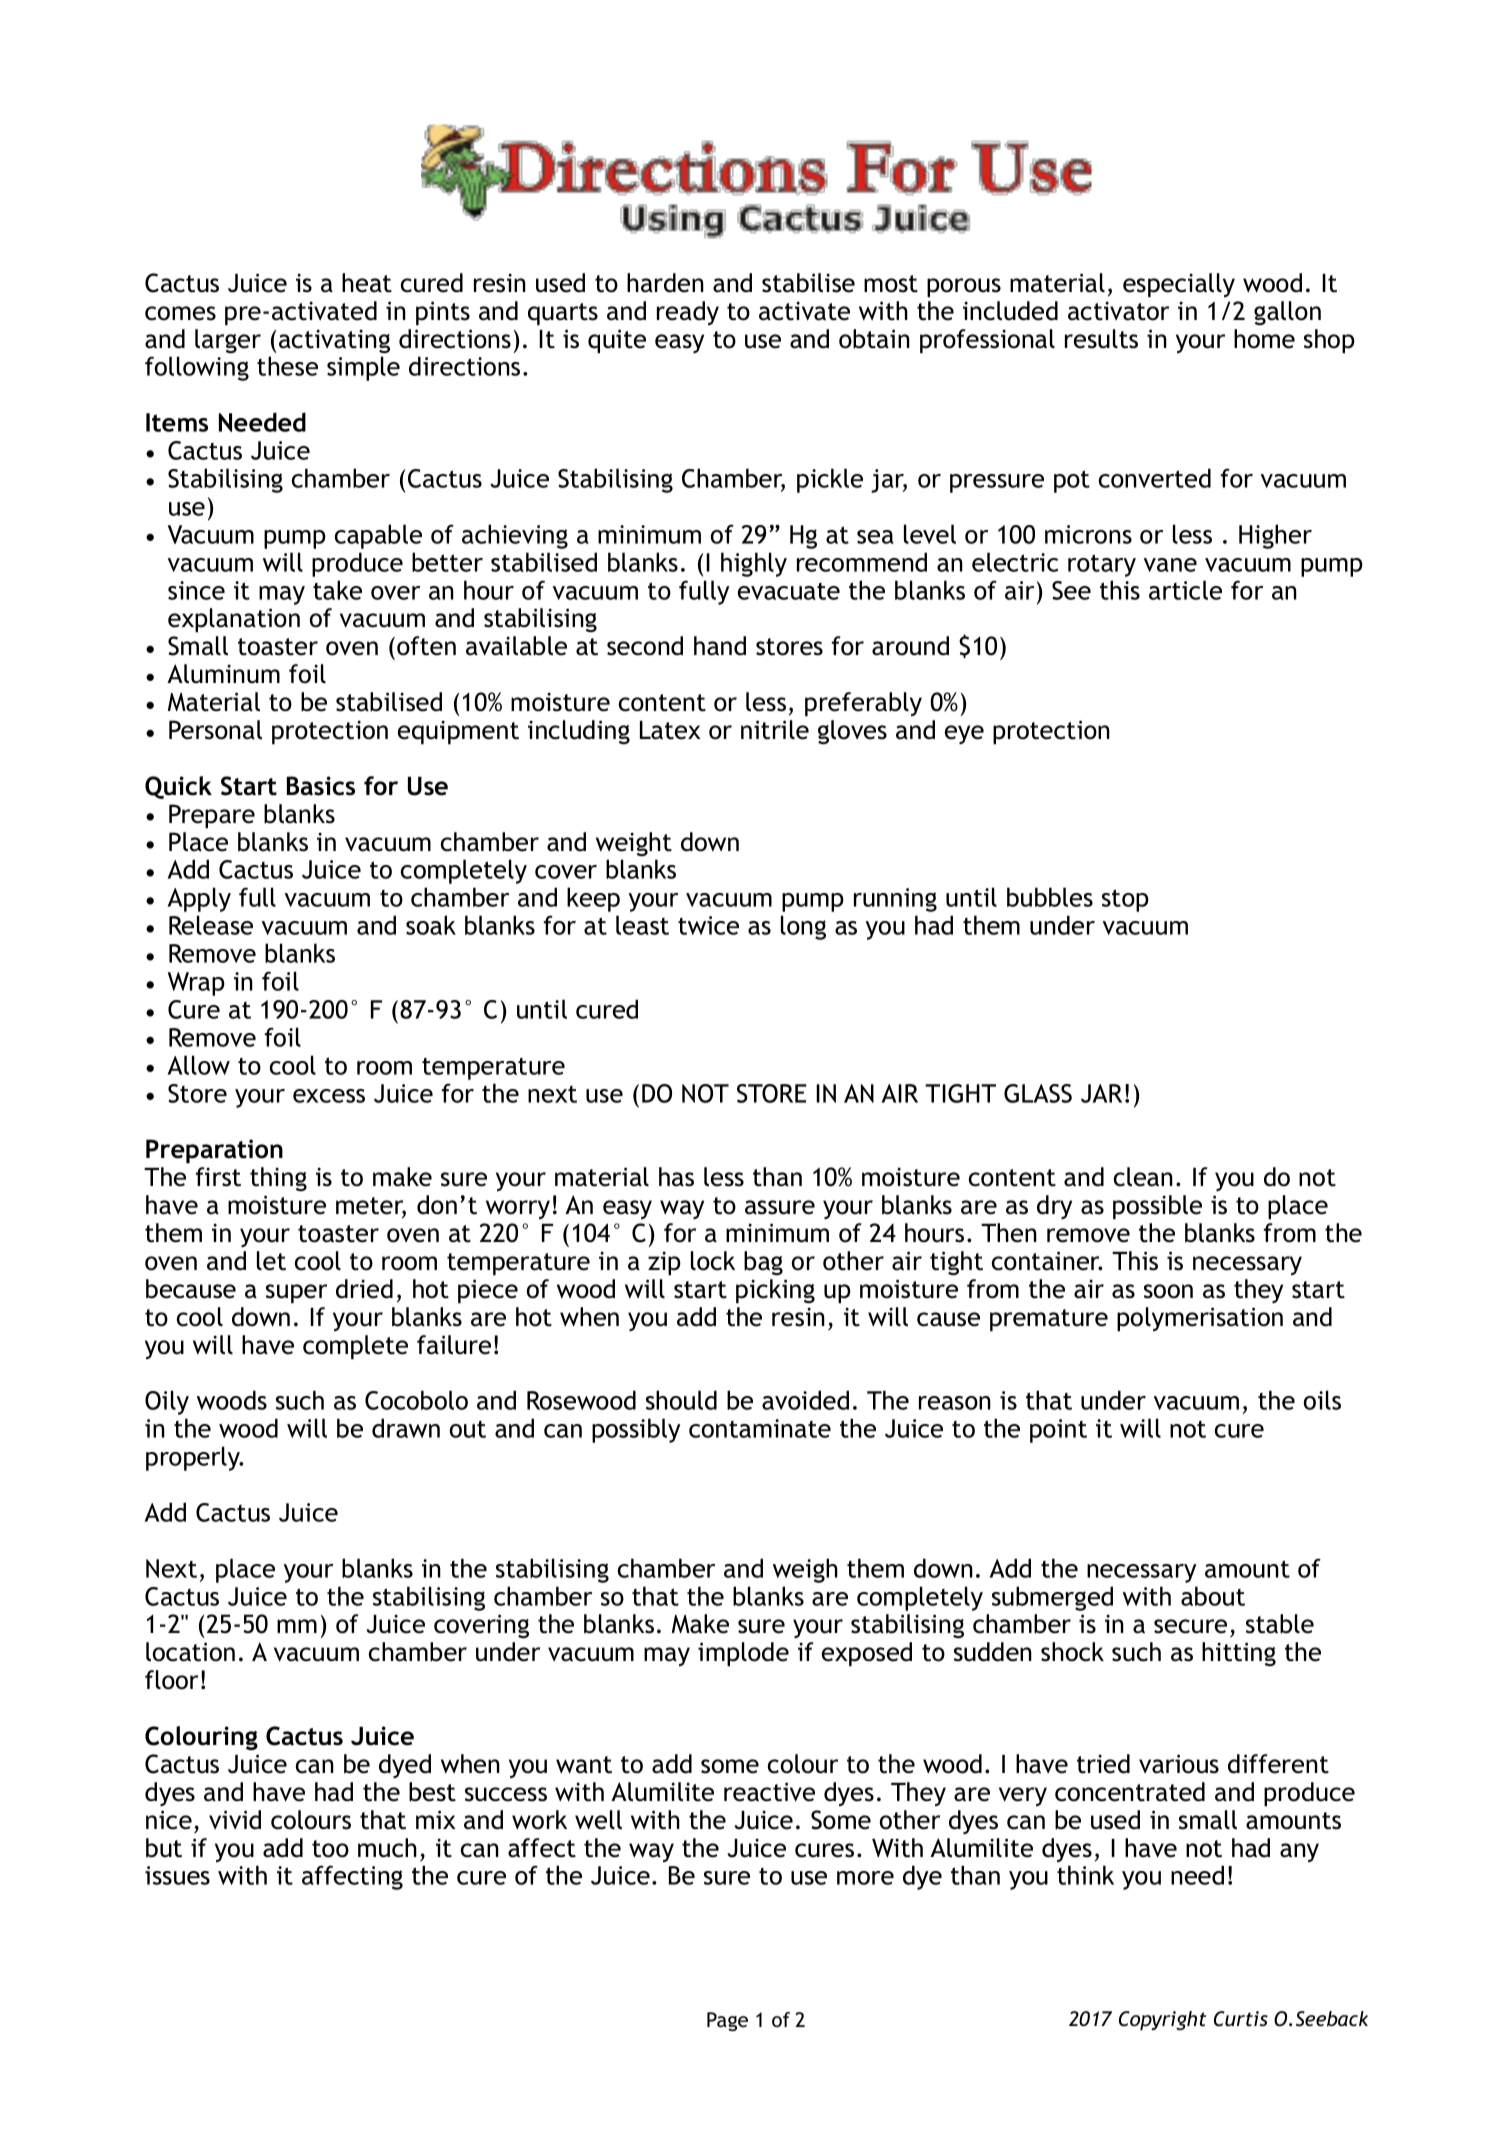 This image has height=2139, width=1512. Describe the element at coordinates (1162, 2021) in the image. I see `Copyright` at that location.
